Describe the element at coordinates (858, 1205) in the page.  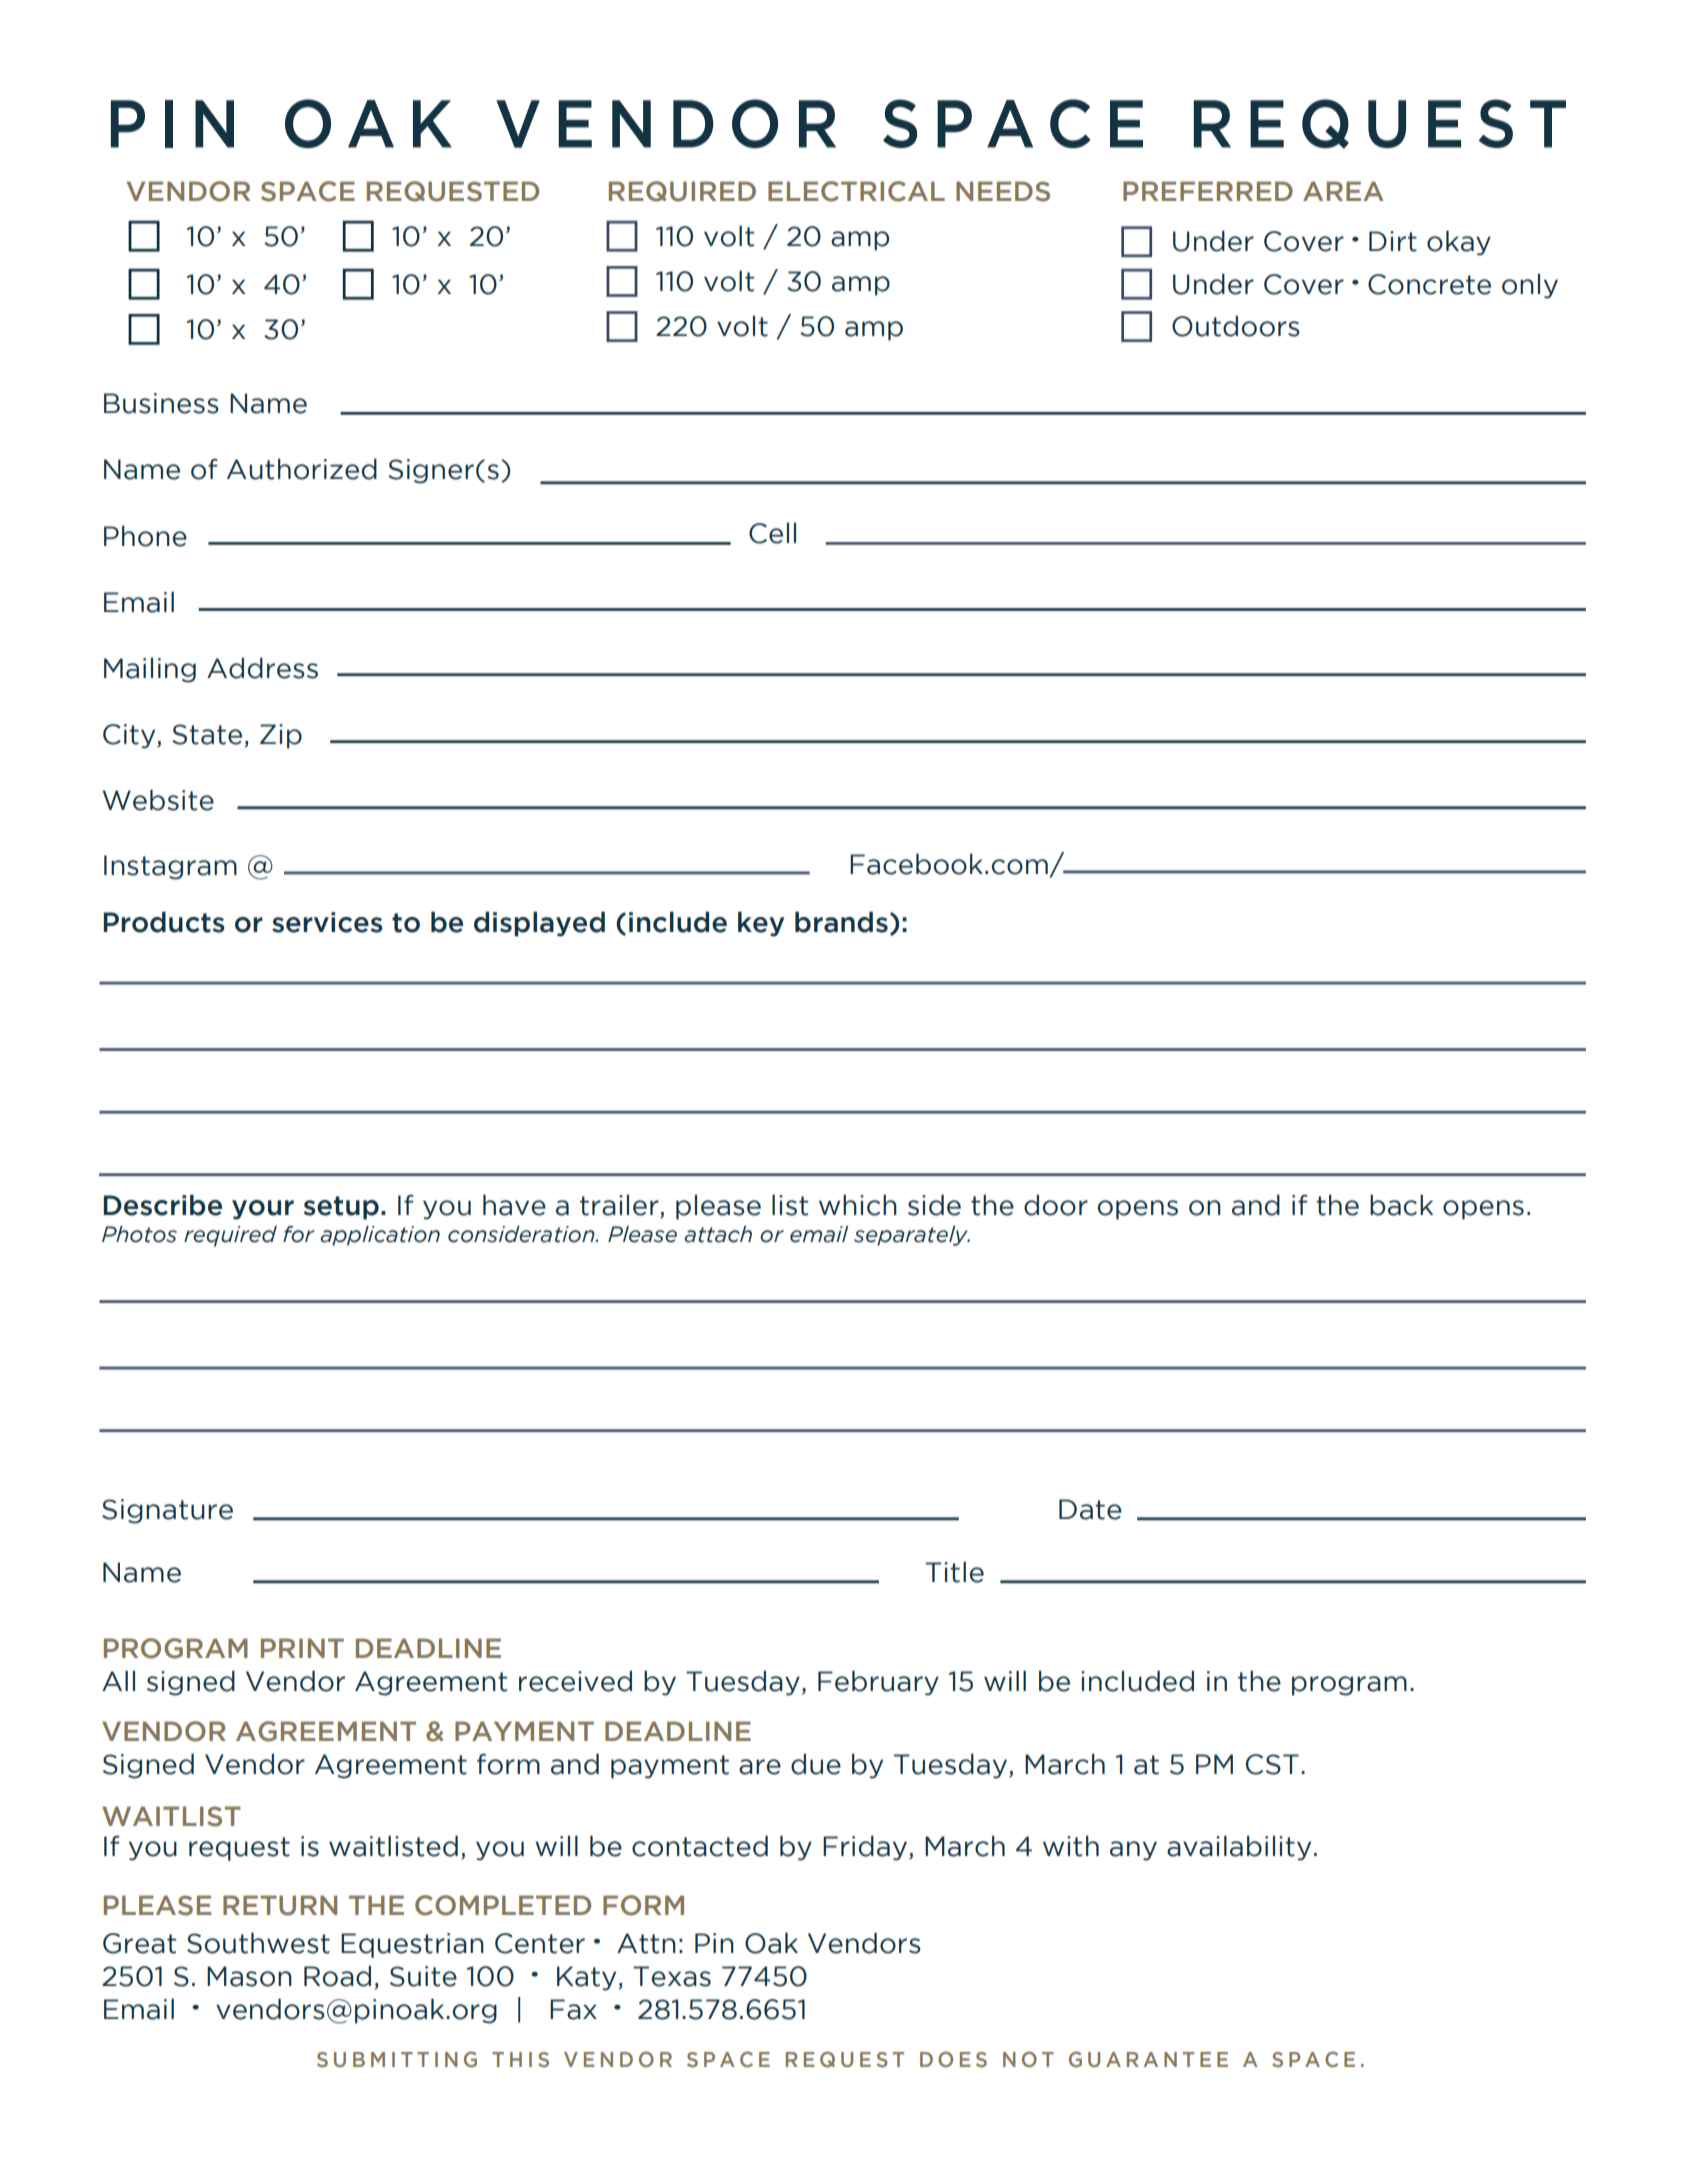
I see `which` at that location.
